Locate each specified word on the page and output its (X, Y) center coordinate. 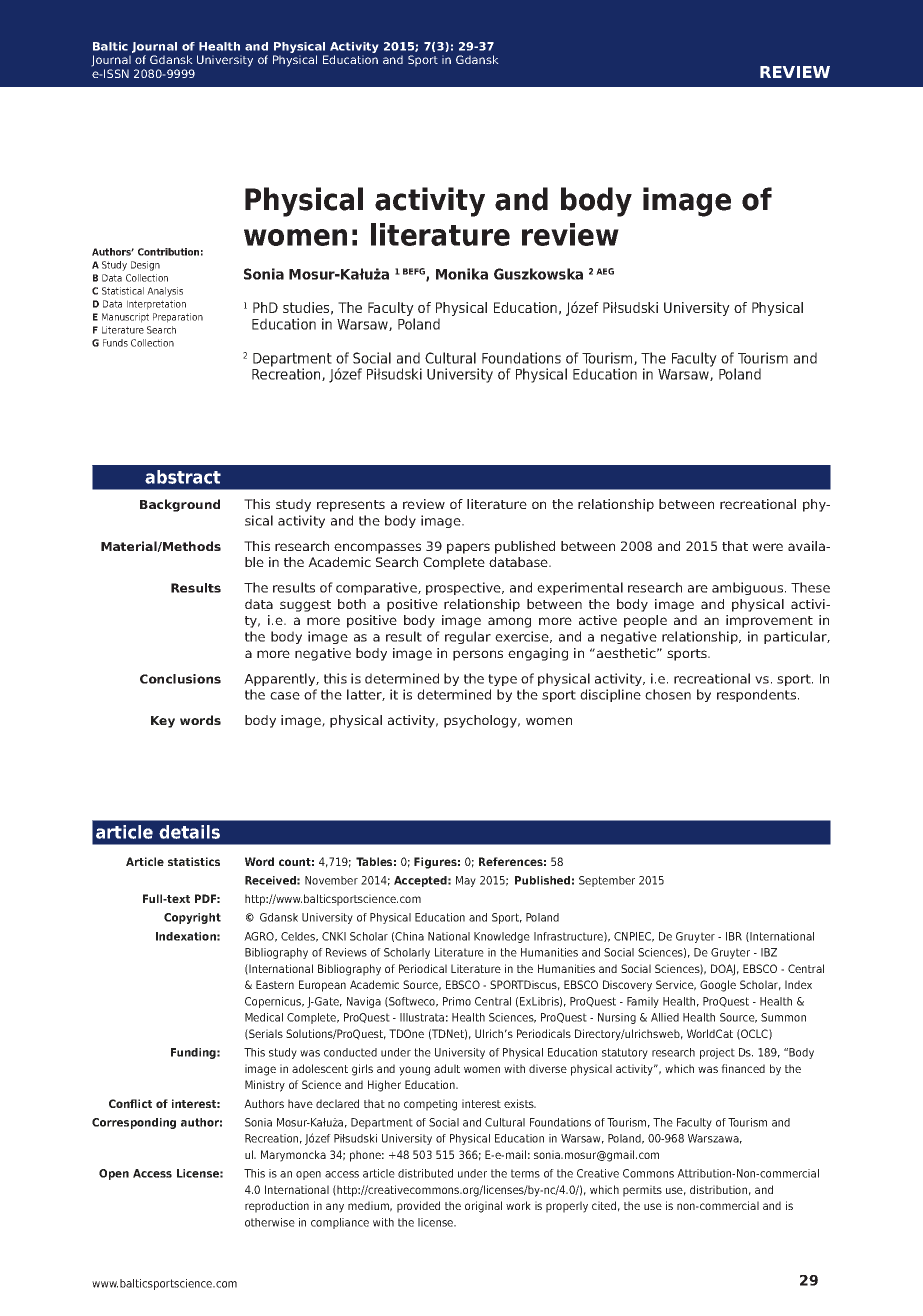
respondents (758, 695)
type (502, 680)
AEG (605, 271)
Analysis (165, 292)
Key (163, 722)
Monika (462, 274)
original (483, 1207)
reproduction (277, 1207)
